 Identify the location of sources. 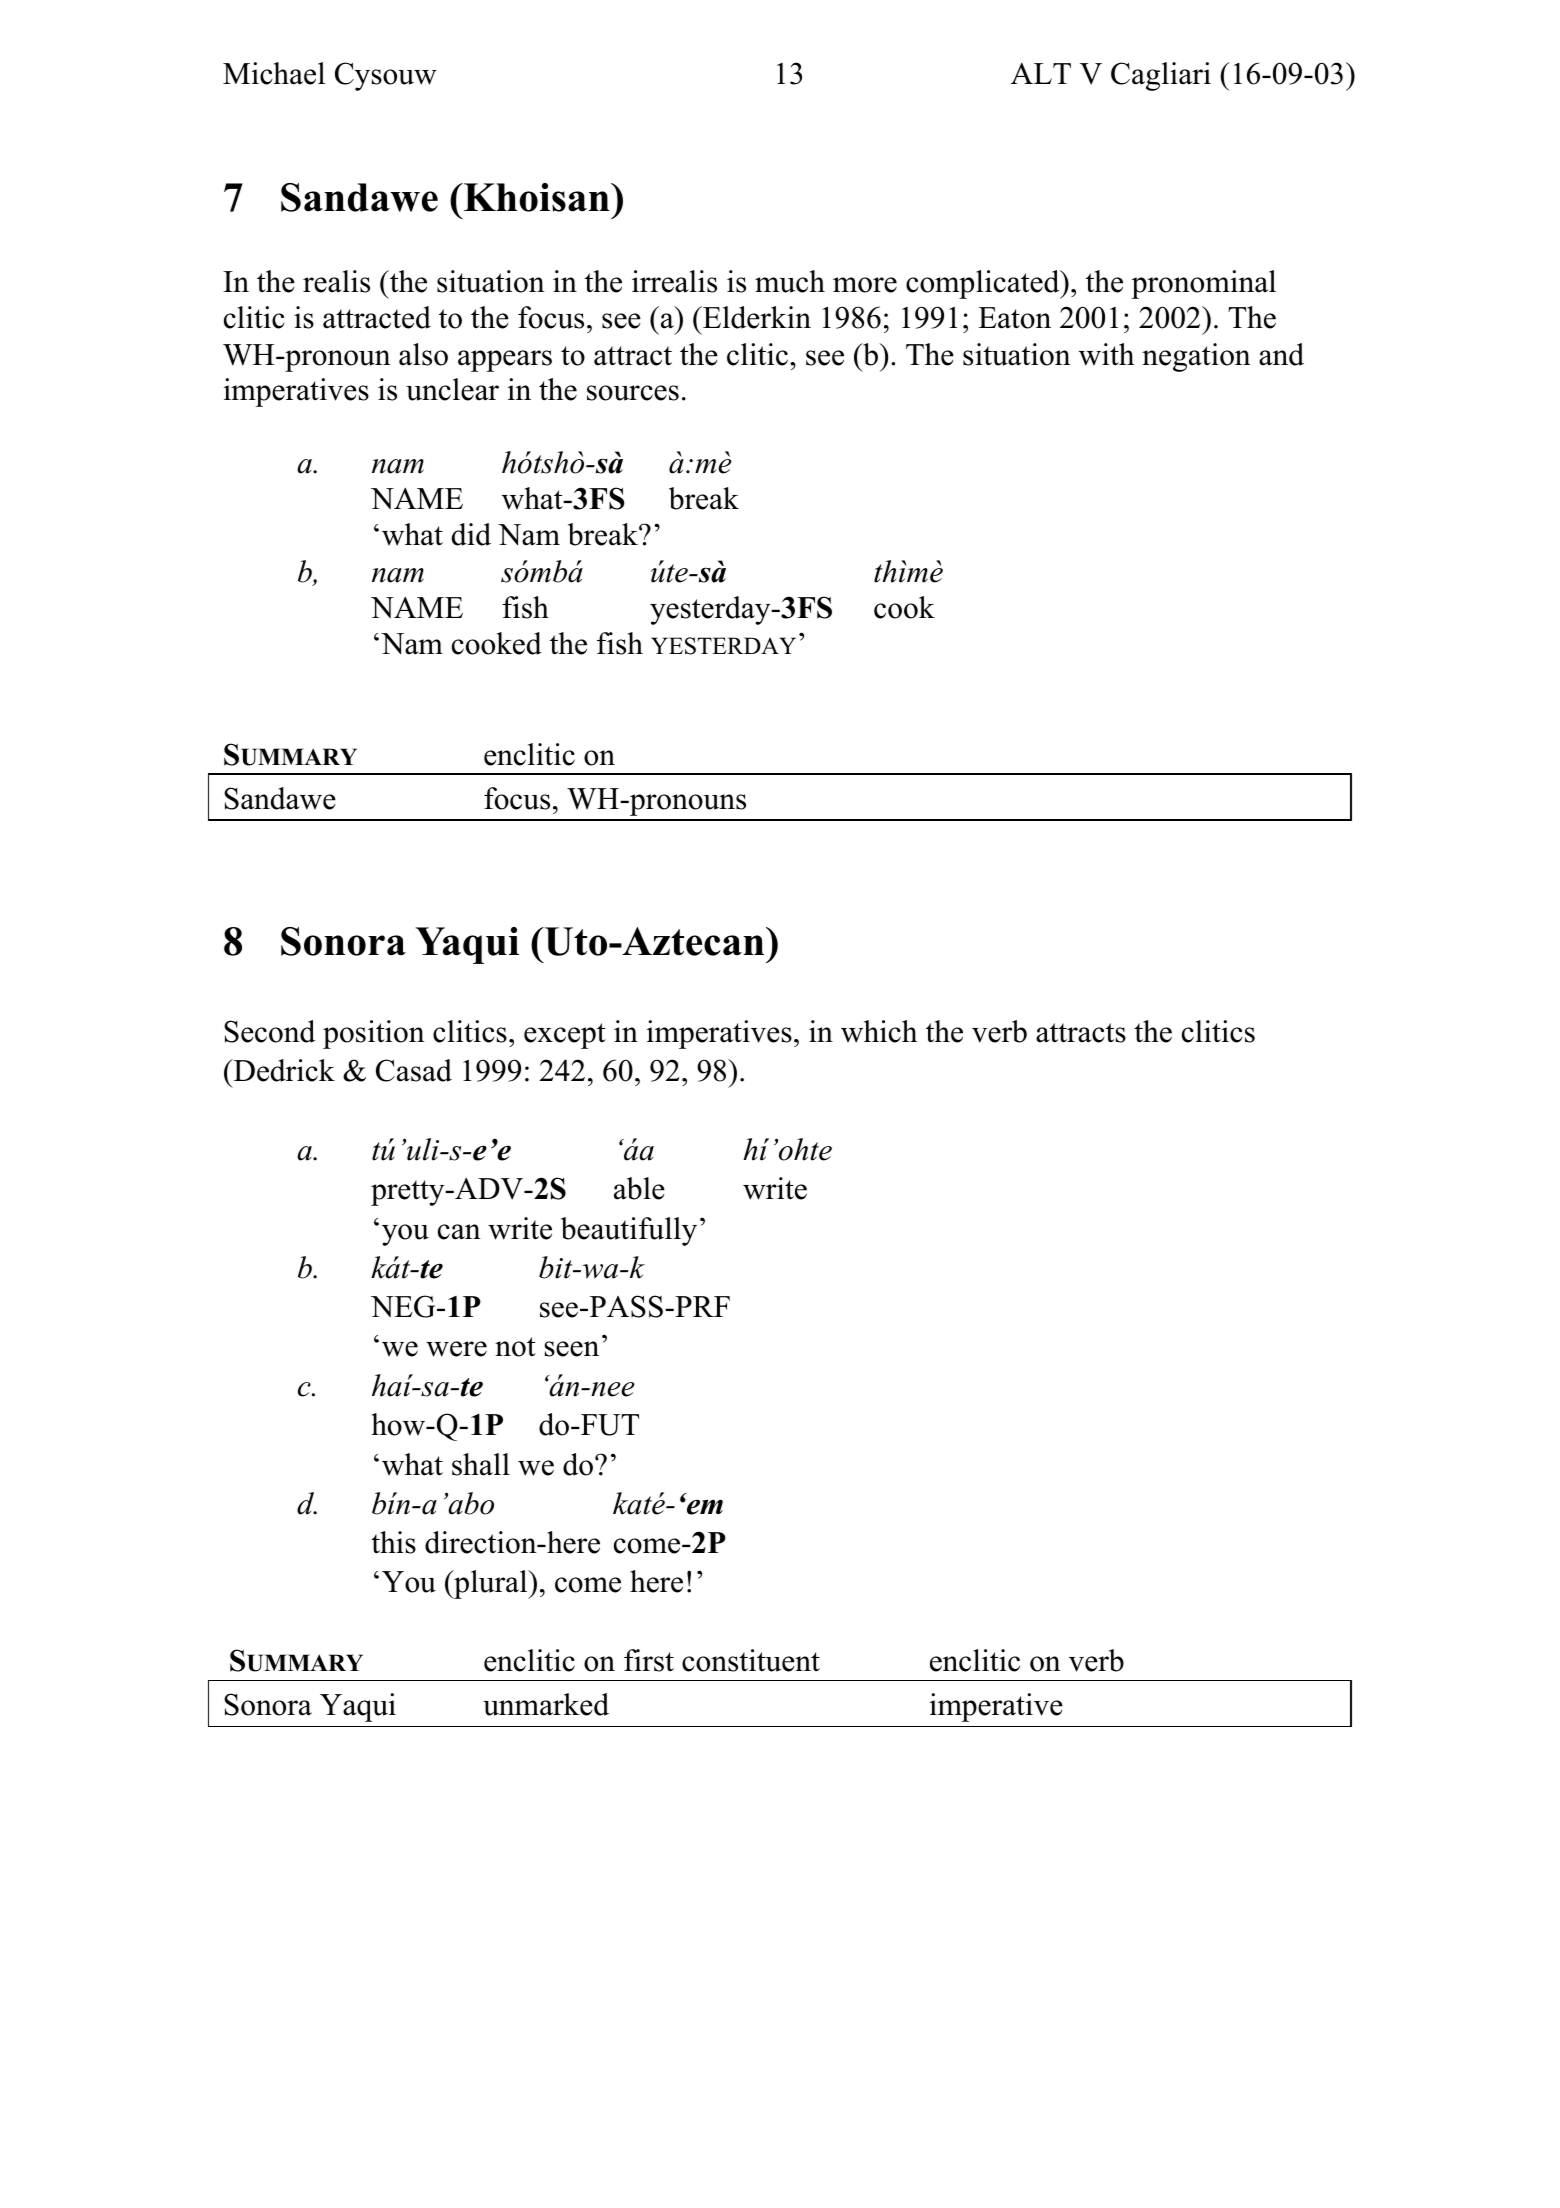
(633, 393).
